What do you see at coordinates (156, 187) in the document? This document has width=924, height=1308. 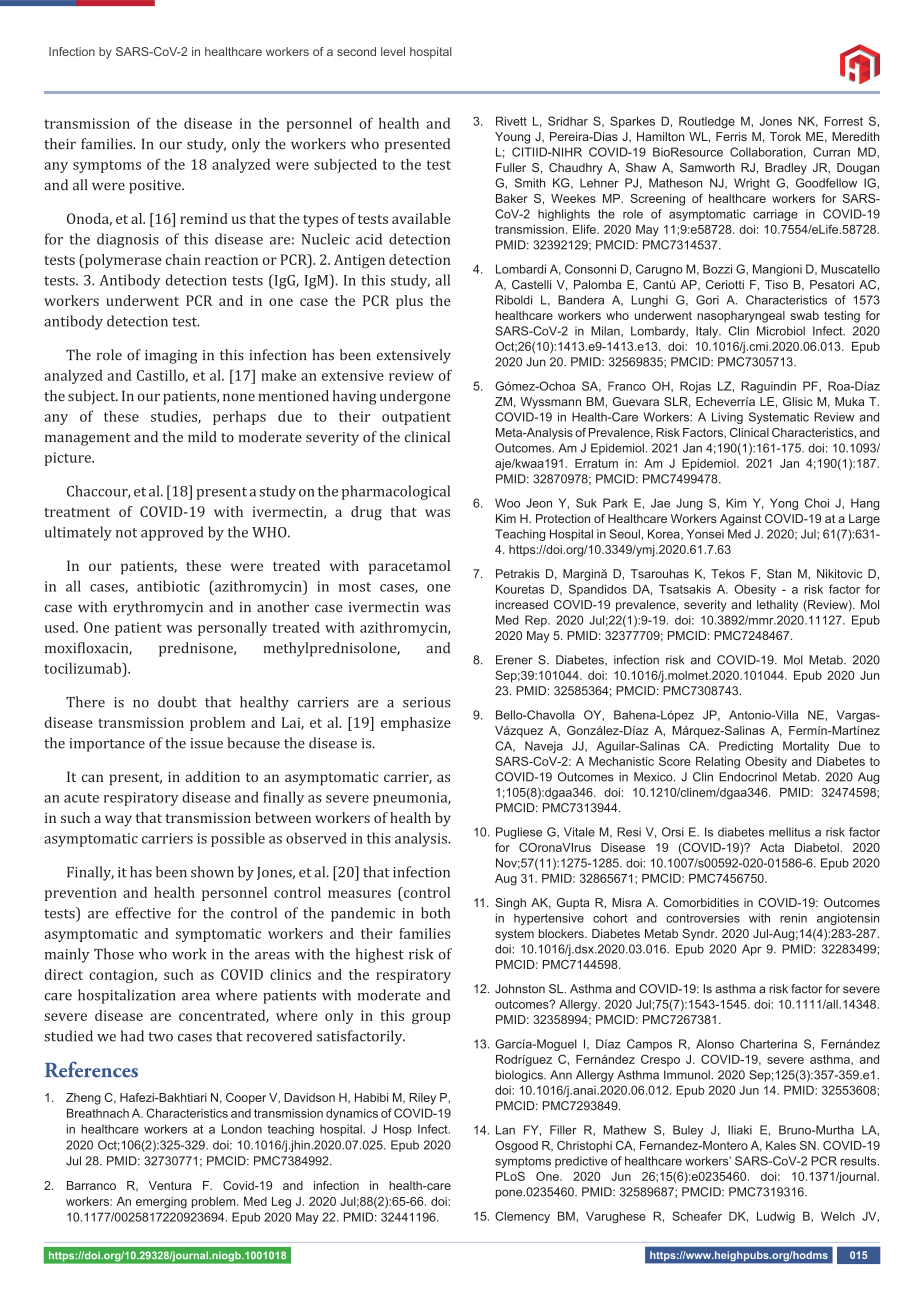 I see `positive` at bounding box center [156, 187].
